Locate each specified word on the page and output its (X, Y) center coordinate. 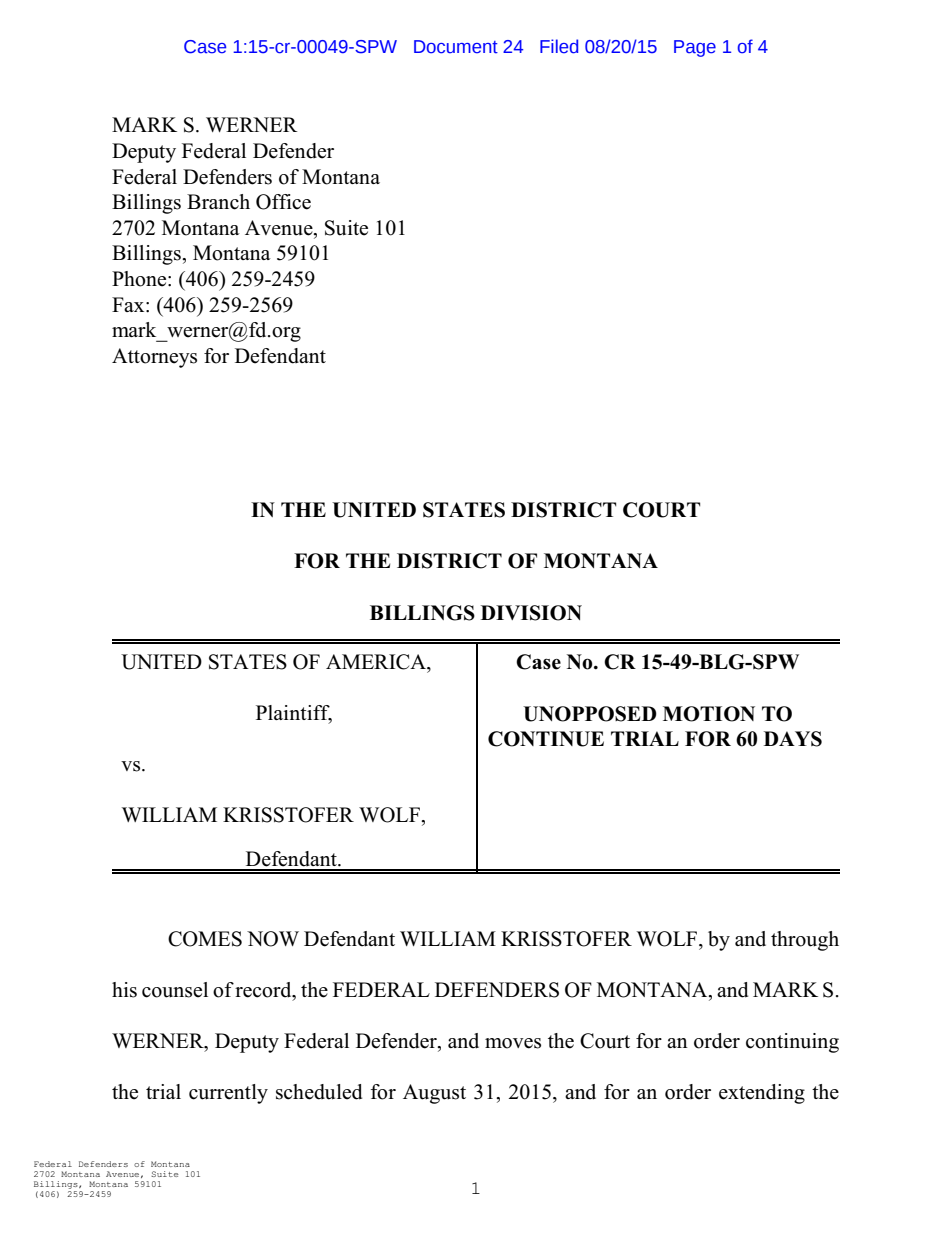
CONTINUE (546, 739)
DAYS (793, 739)
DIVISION (531, 613)
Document (456, 47)
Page (695, 48)
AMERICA (377, 662)
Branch (218, 202)
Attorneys (154, 358)
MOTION (709, 714)
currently (228, 1094)
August (434, 1094)
